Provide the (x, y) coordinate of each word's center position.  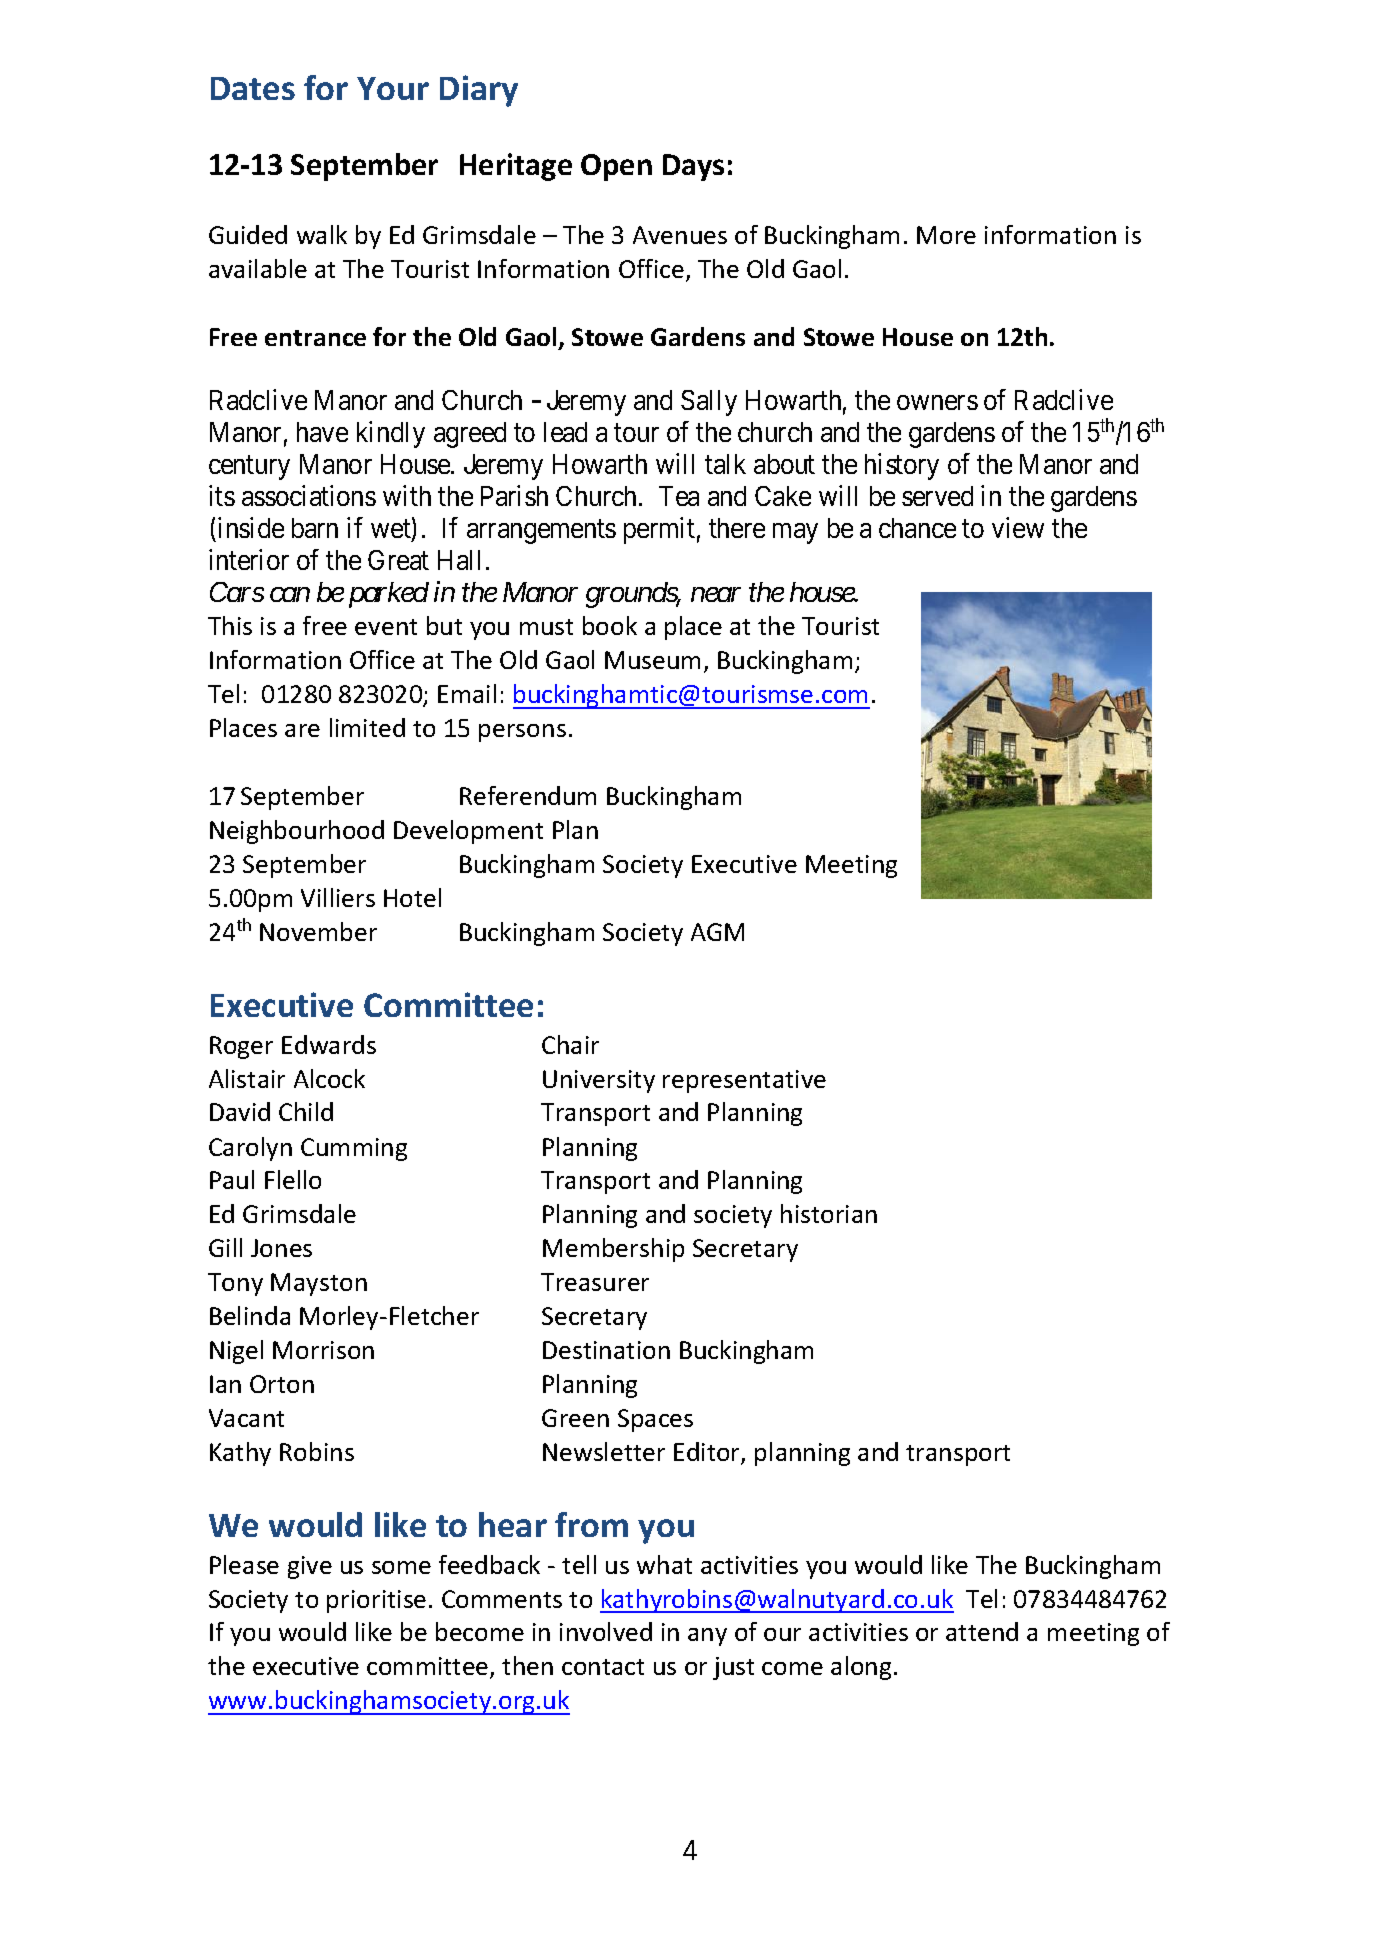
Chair (570, 1044)
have (322, 432)
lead (565, 432)
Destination (606, 1350)
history (902, 466)
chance (917, 528)
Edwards (329, 1044)
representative (744, 1081)
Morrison (323, 1350)
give (310, 1567)
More (946, 235)
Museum (652, 660)
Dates (253, 88)
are (302, 730)
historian (829, 1213)
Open (616, 167)
